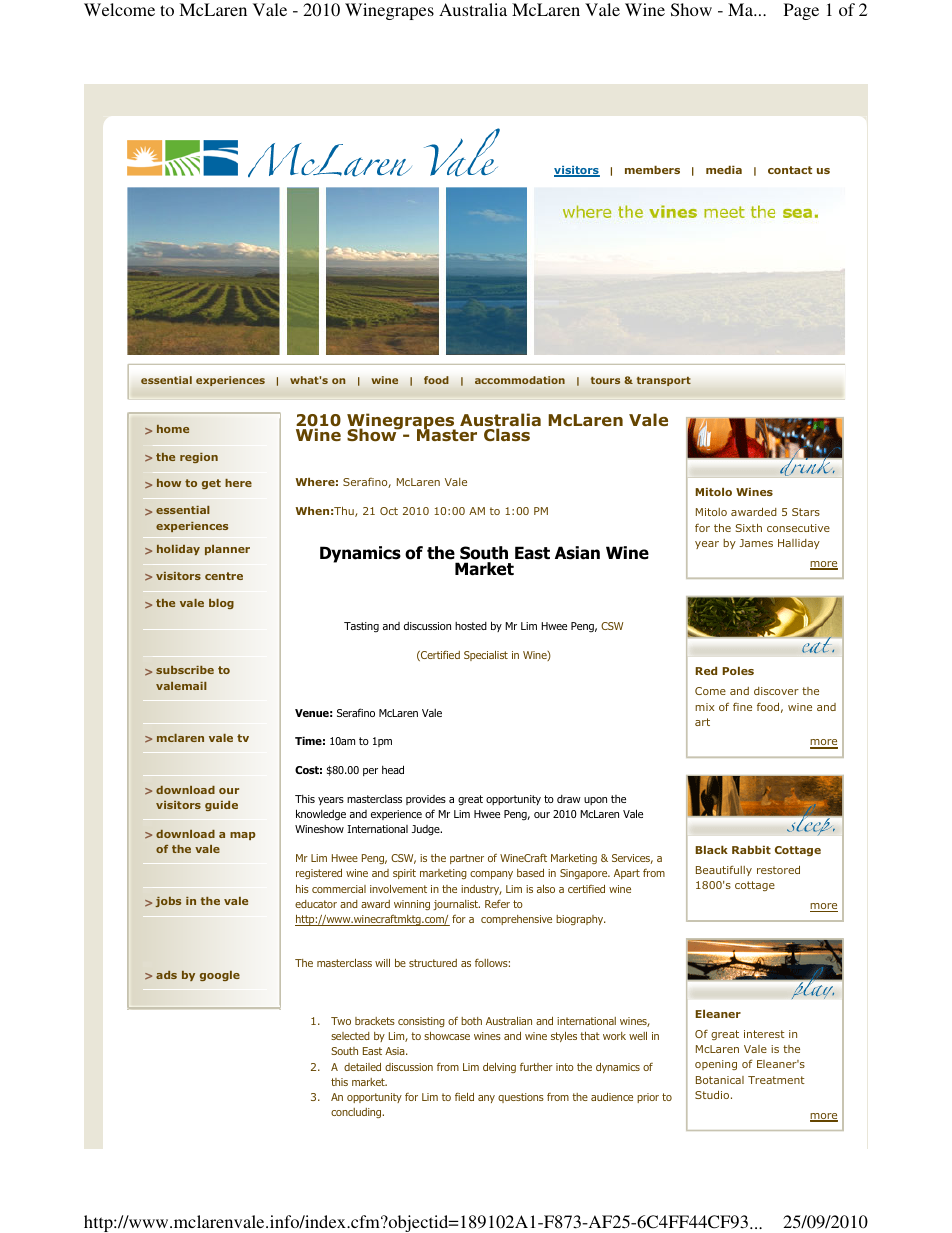 The width and height of the screenshot is (952, 1233). Describe the element at coordinates (724, 170) in the screenshot. I see `media` at that location.
